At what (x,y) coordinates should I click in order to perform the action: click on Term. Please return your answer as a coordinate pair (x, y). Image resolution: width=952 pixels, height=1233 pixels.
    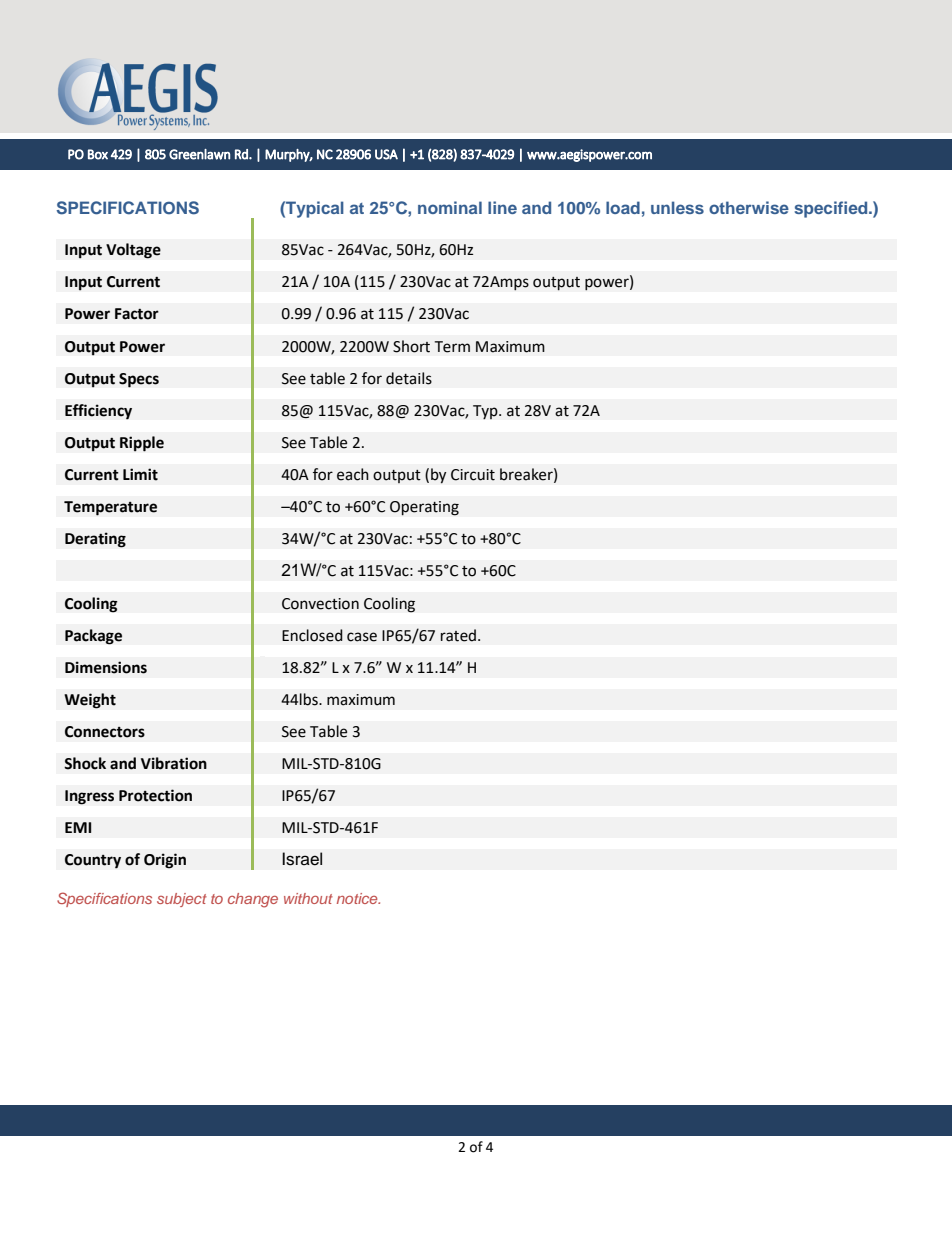
    Looking at the image, I should click on (452, 347).
